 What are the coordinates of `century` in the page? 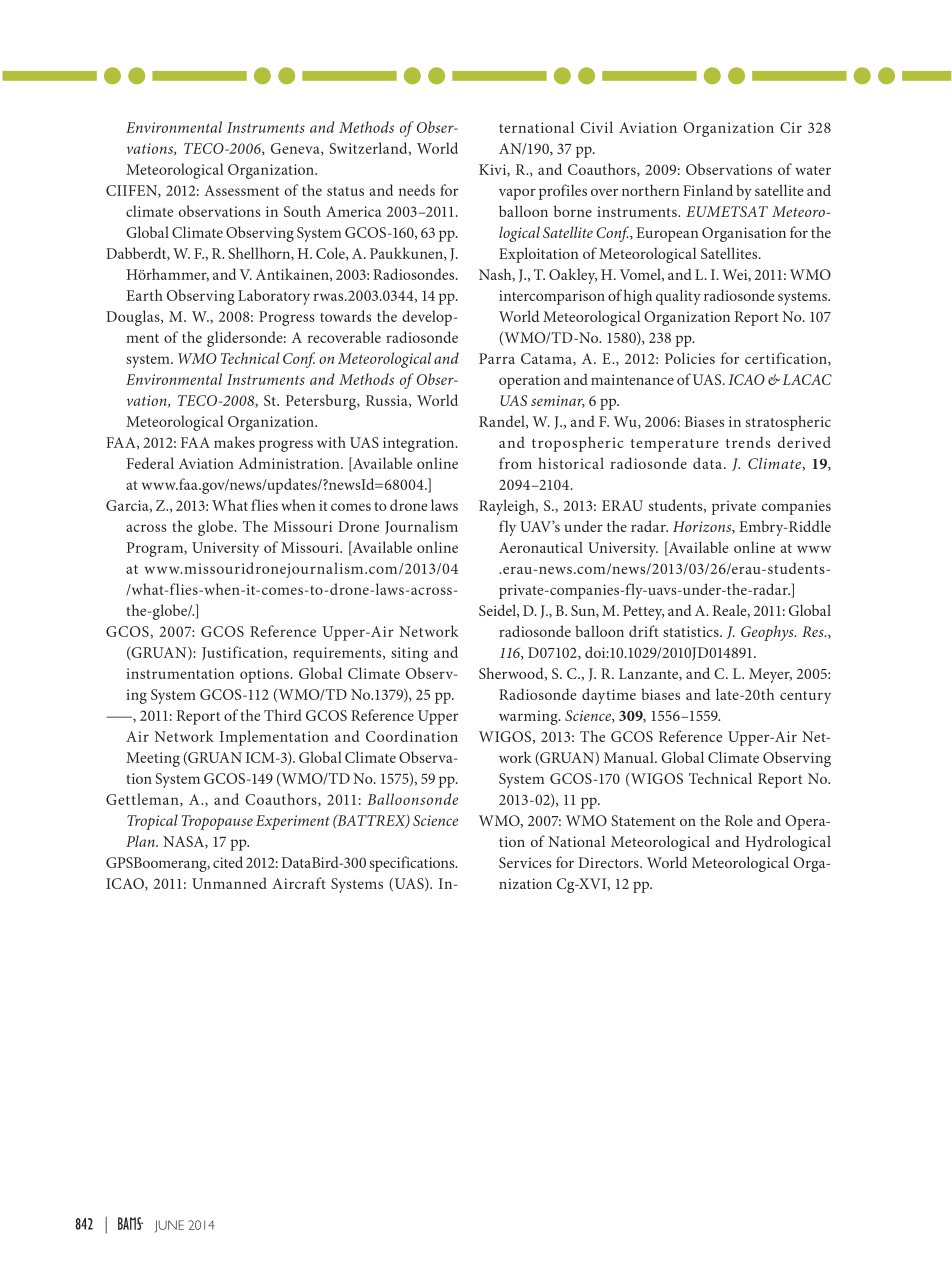 It's located at (805, 697).
